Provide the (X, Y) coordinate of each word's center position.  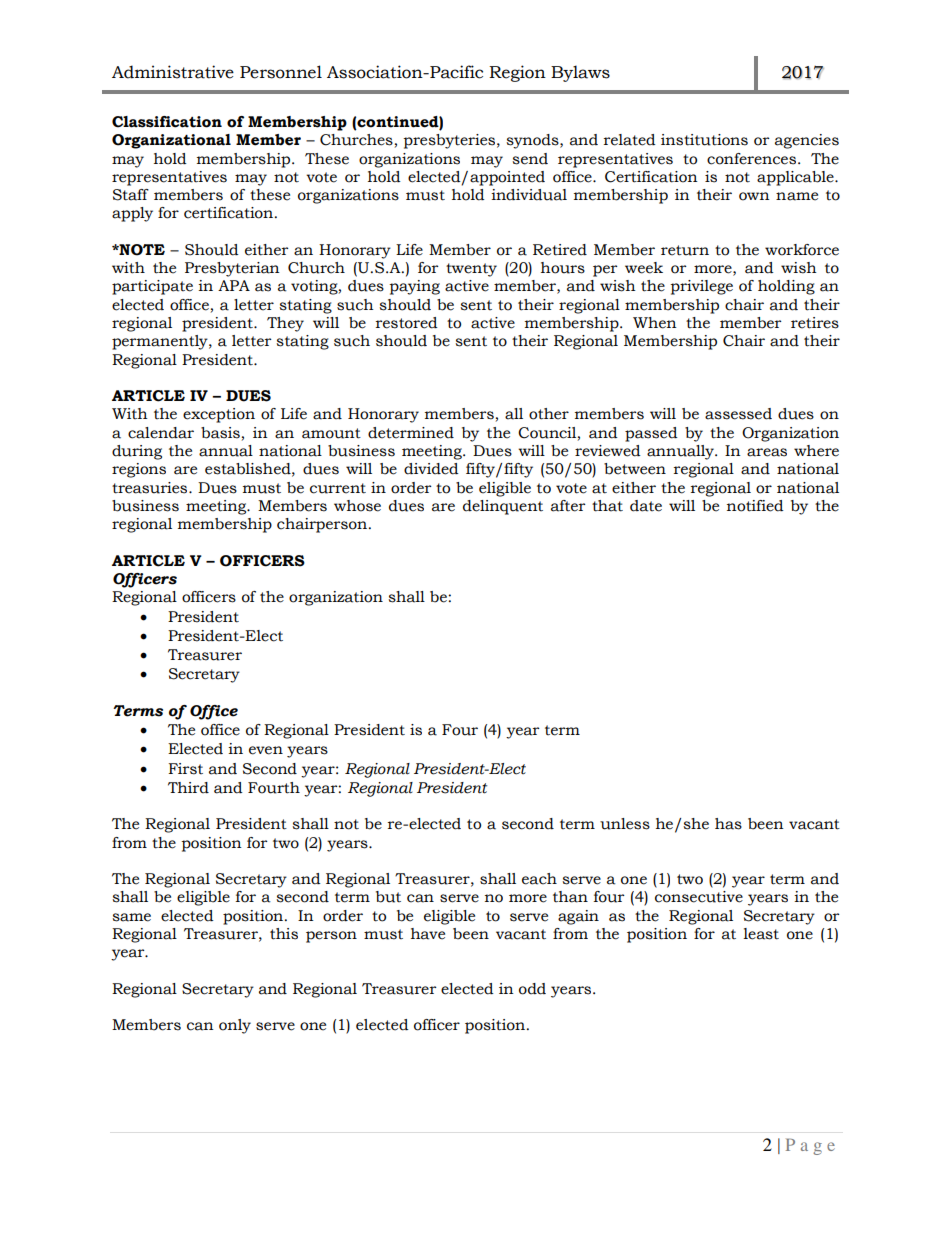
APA (234, 285)
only (235, 1026)
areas (767, 452)
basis (220, 433)
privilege (701, 287)
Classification (167, 122)
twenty (471, 270)
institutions (704, 140)
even (266, 750)
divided (431, 469)
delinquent (503, 507)
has (728, 824)
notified (755, 506)
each (539, 879)
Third (188, 788)
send (530, 159)
